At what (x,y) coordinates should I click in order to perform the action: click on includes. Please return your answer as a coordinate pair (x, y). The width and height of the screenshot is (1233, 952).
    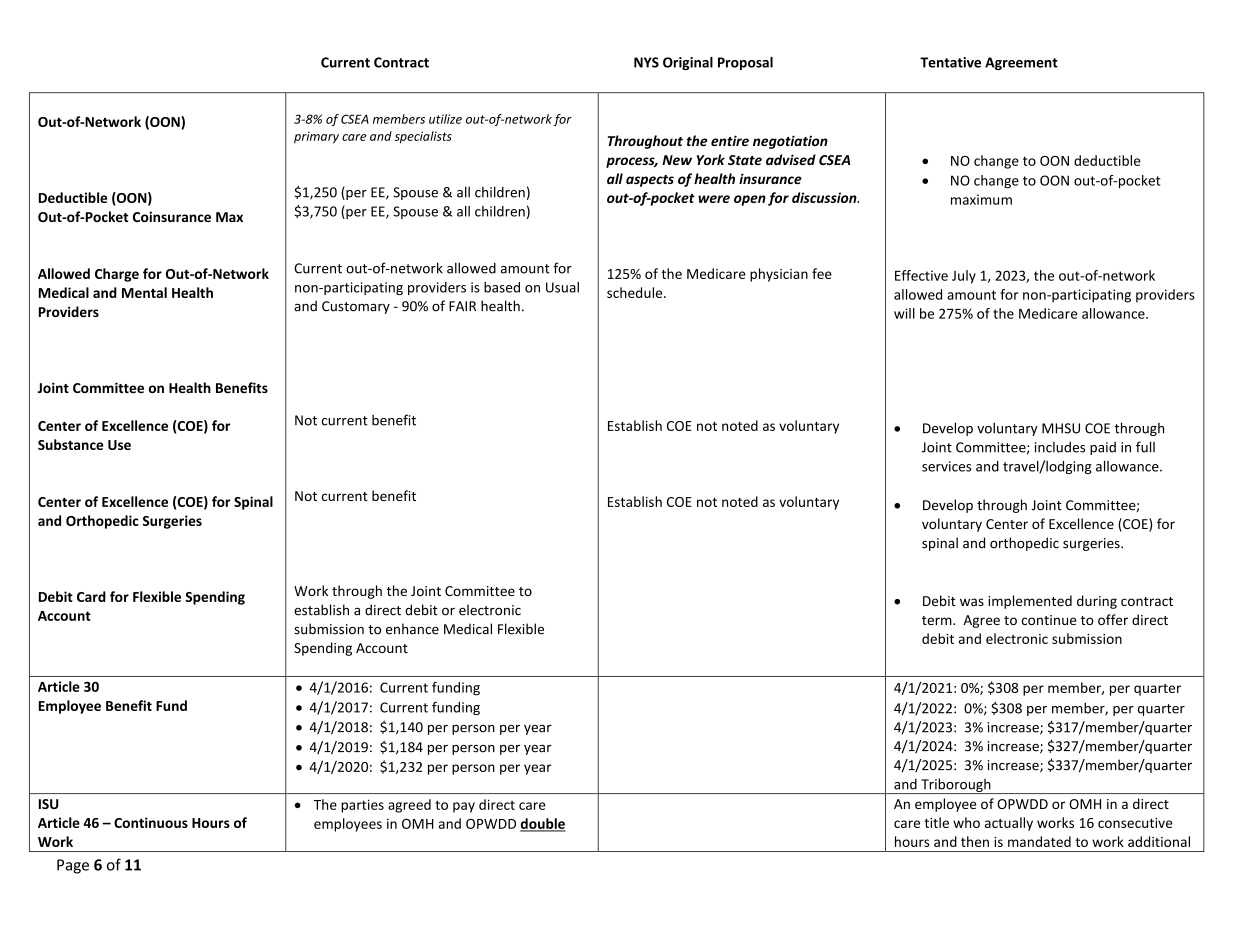
    Looking at the image, I should click on (1060, 447).
